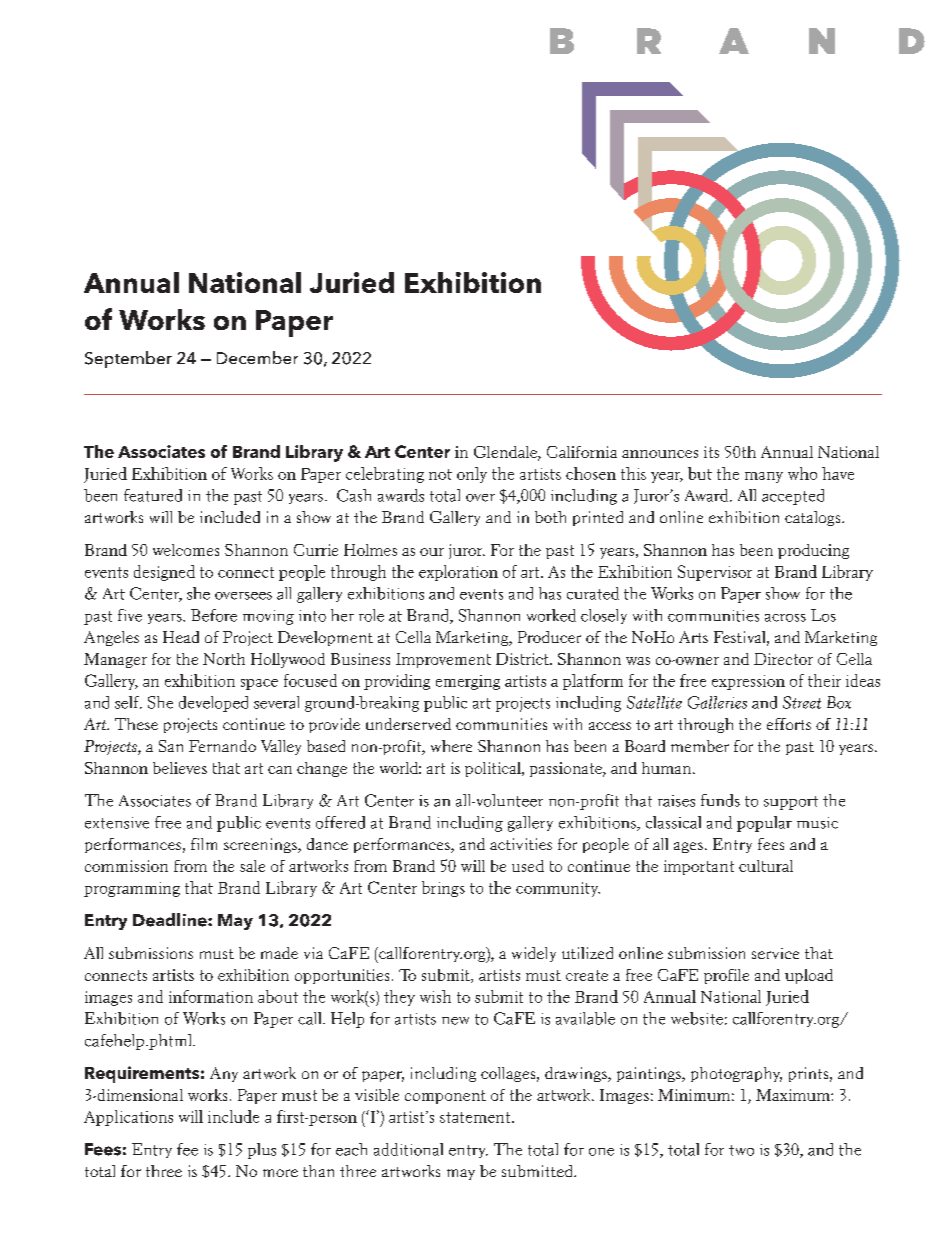  Describe the element at coordinates (791, 803) in the screenshot. I see `support` at that location.
